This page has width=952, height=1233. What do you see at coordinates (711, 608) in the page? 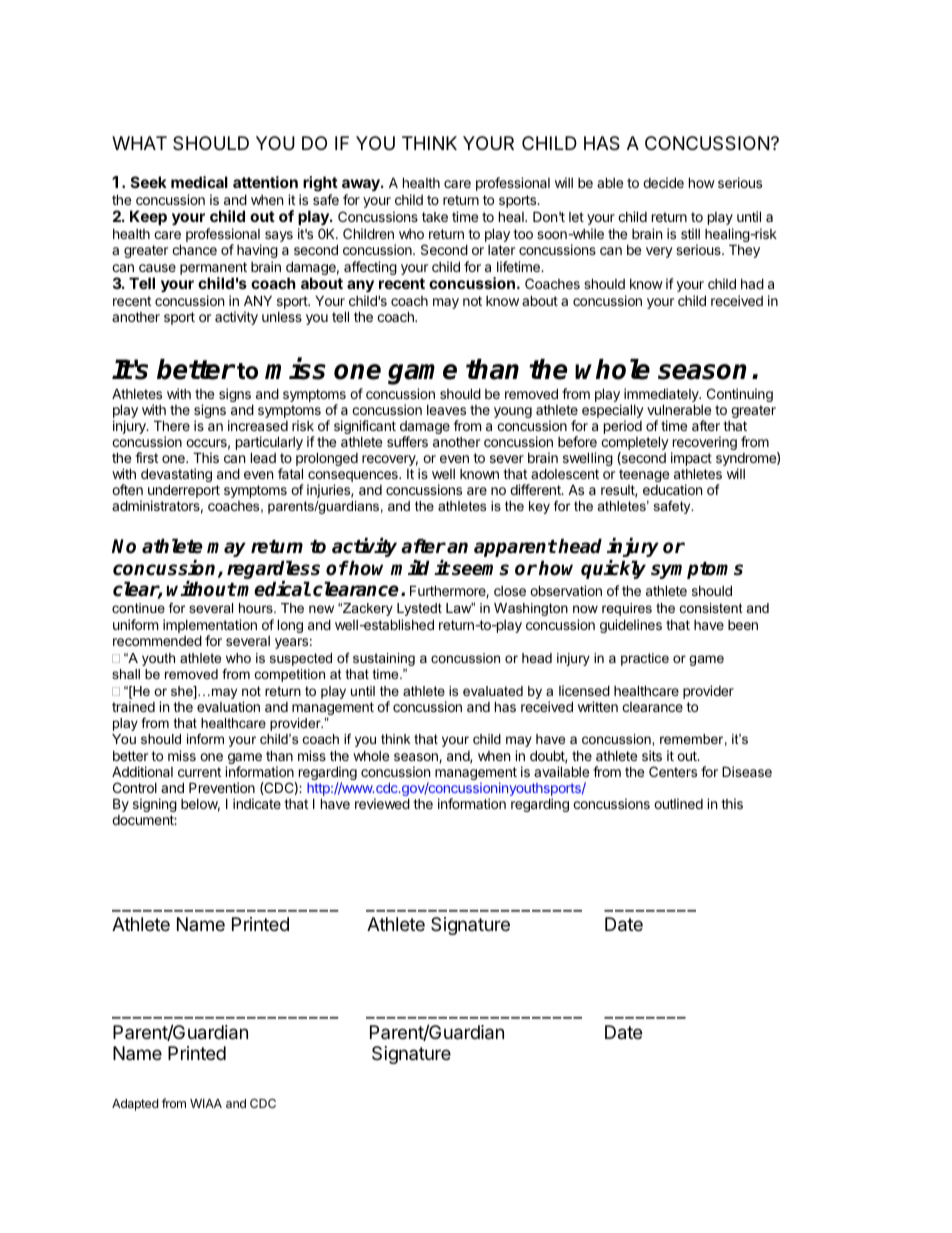
I see `consistent` at bounding box center [711, 608].
